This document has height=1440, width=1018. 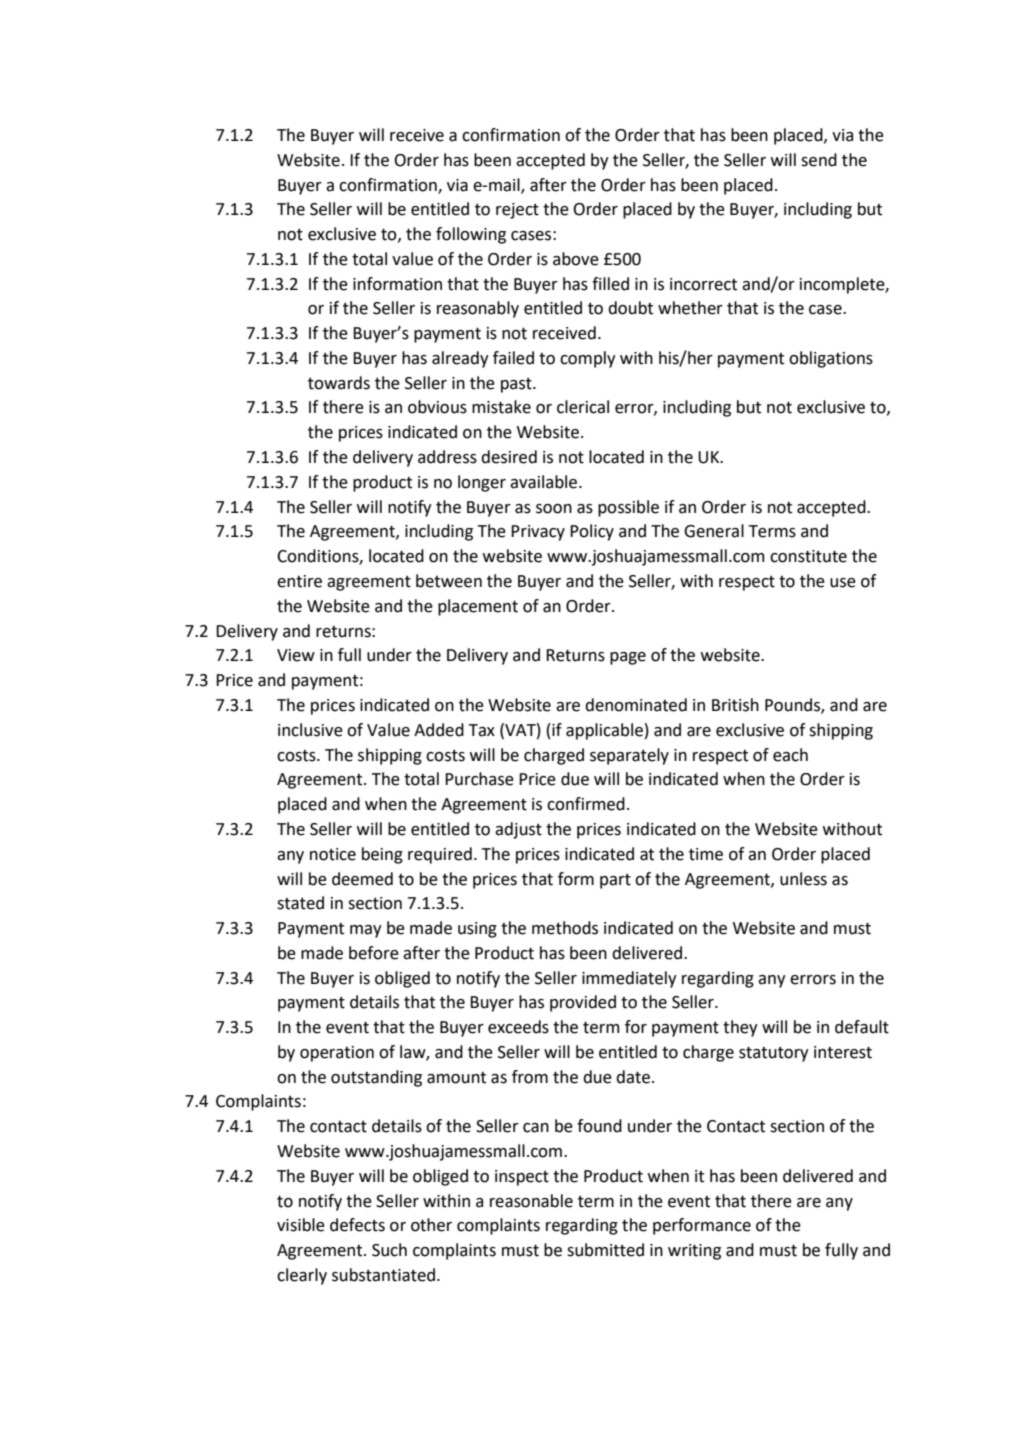 What do you see at coordinates (382, 855) in the document?
I see `being` at bounding box center [382, 855].
